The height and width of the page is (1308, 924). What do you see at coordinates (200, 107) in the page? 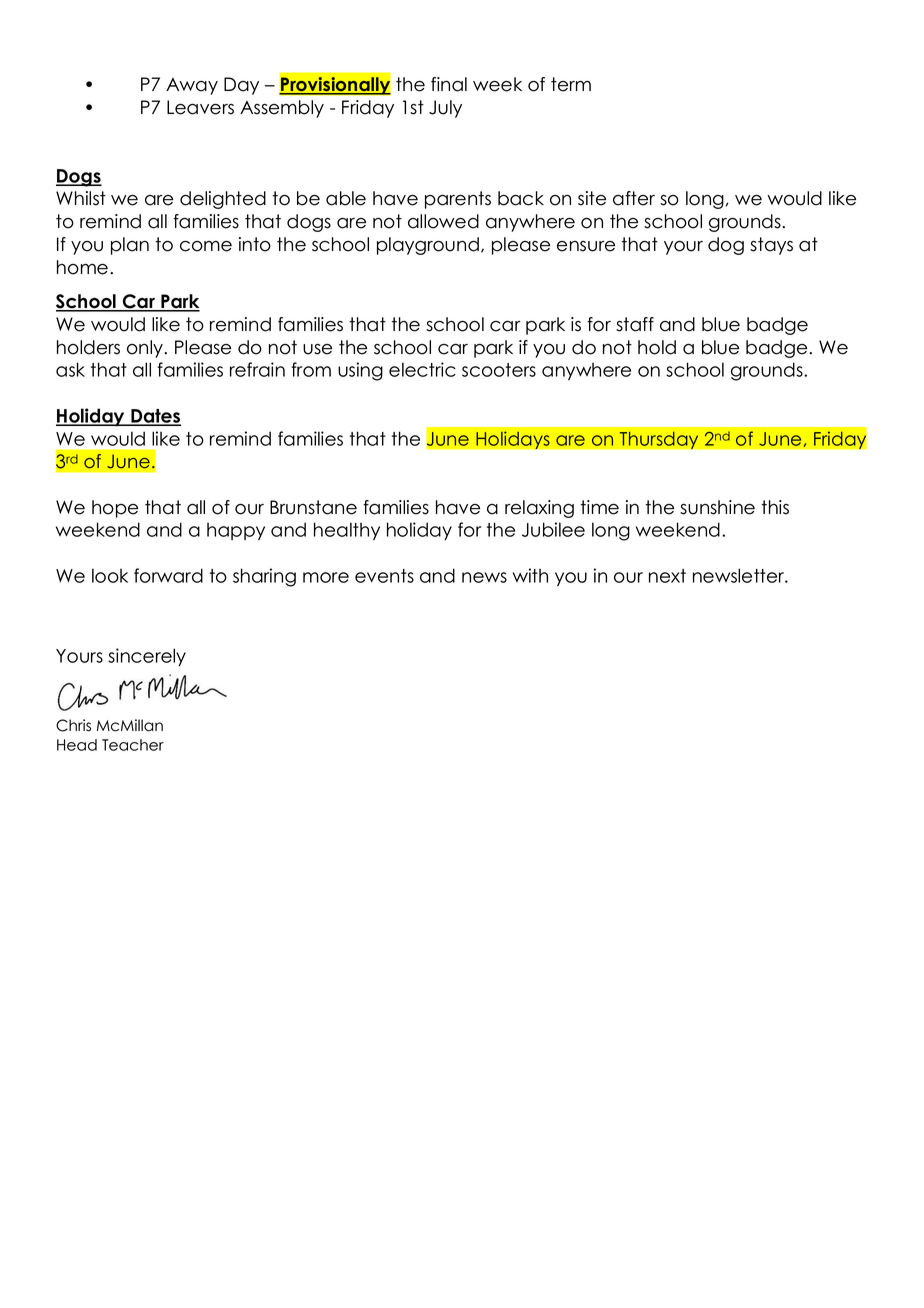
I see `Leavers` at bounding box center [200, 107].
